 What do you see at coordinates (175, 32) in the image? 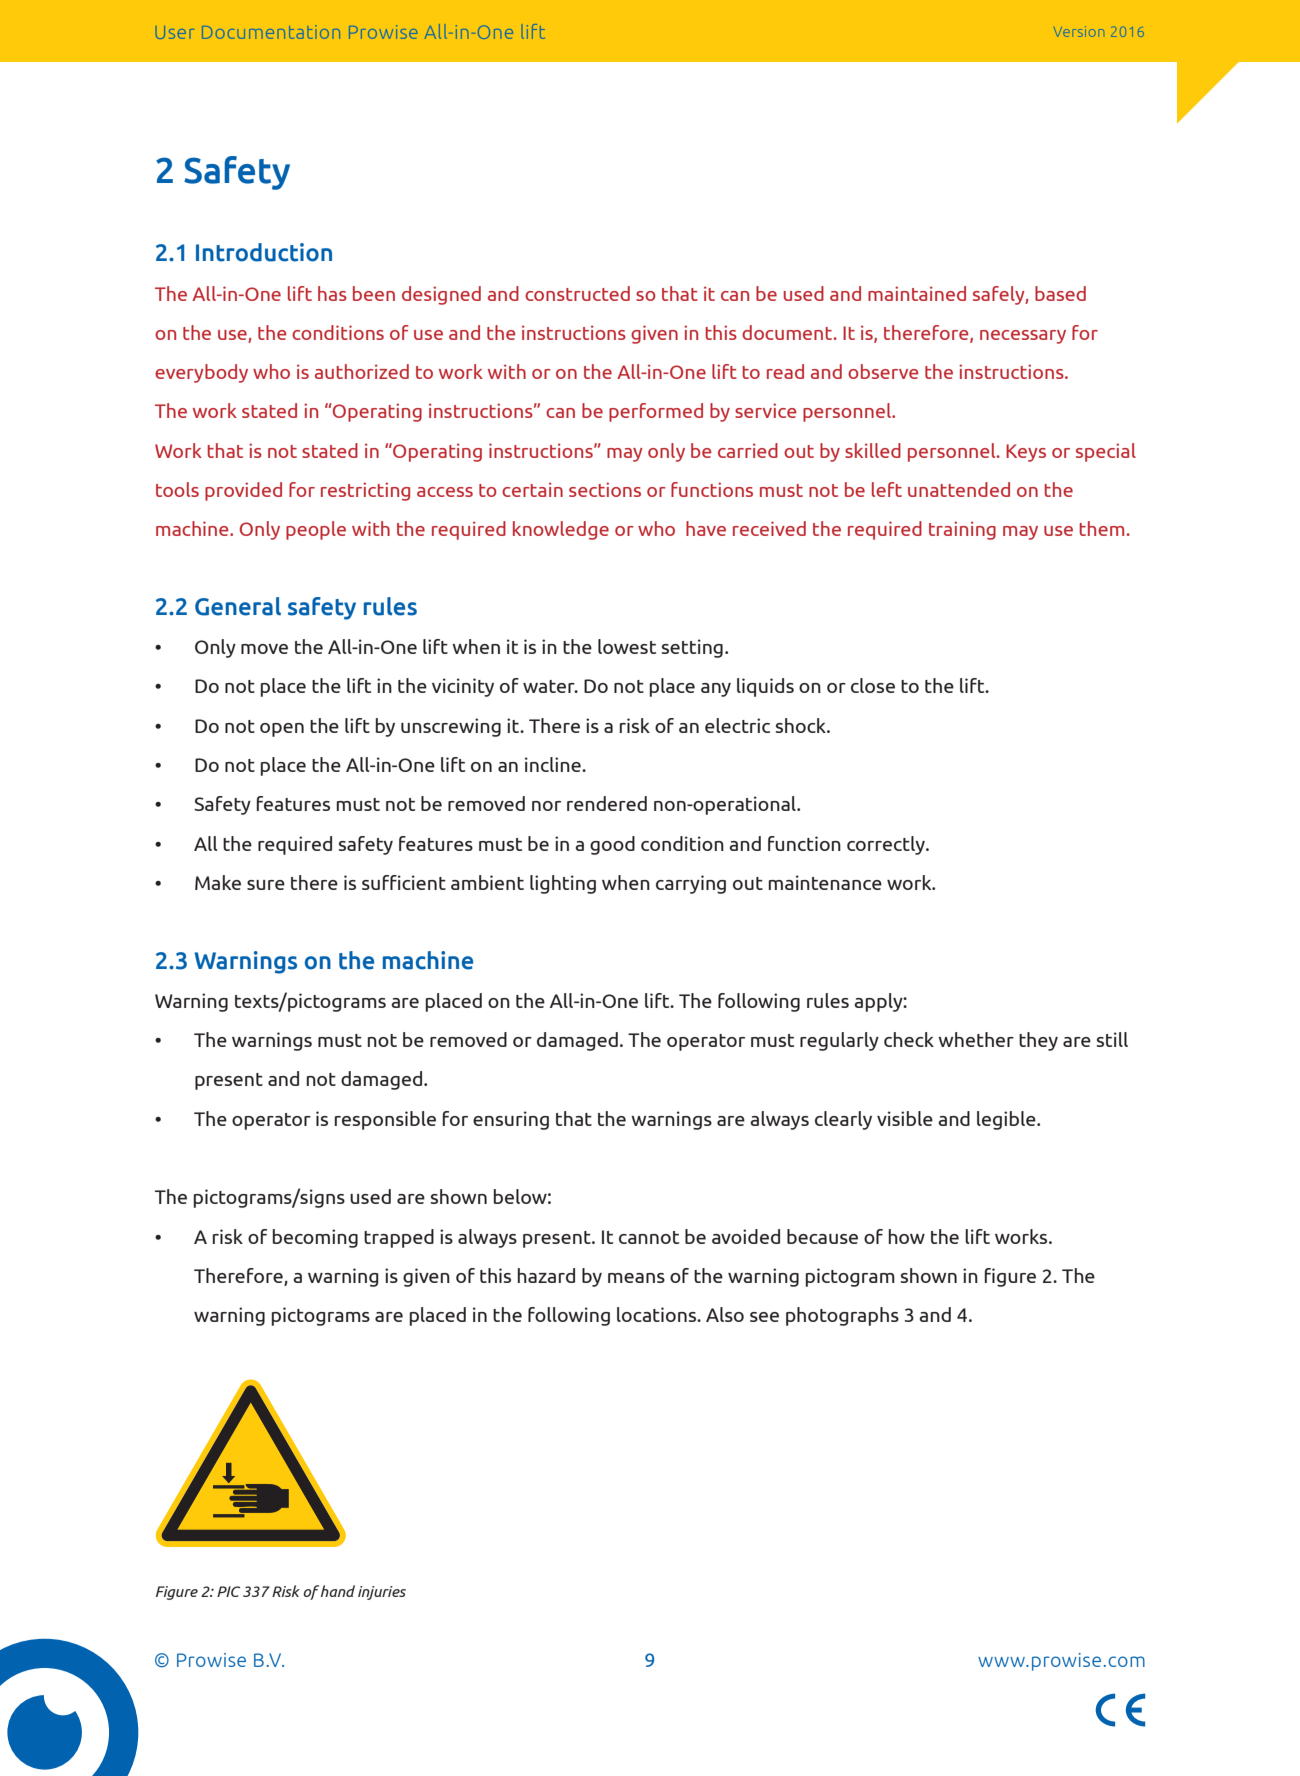
I see `User` at bounding box center [175, 32].
